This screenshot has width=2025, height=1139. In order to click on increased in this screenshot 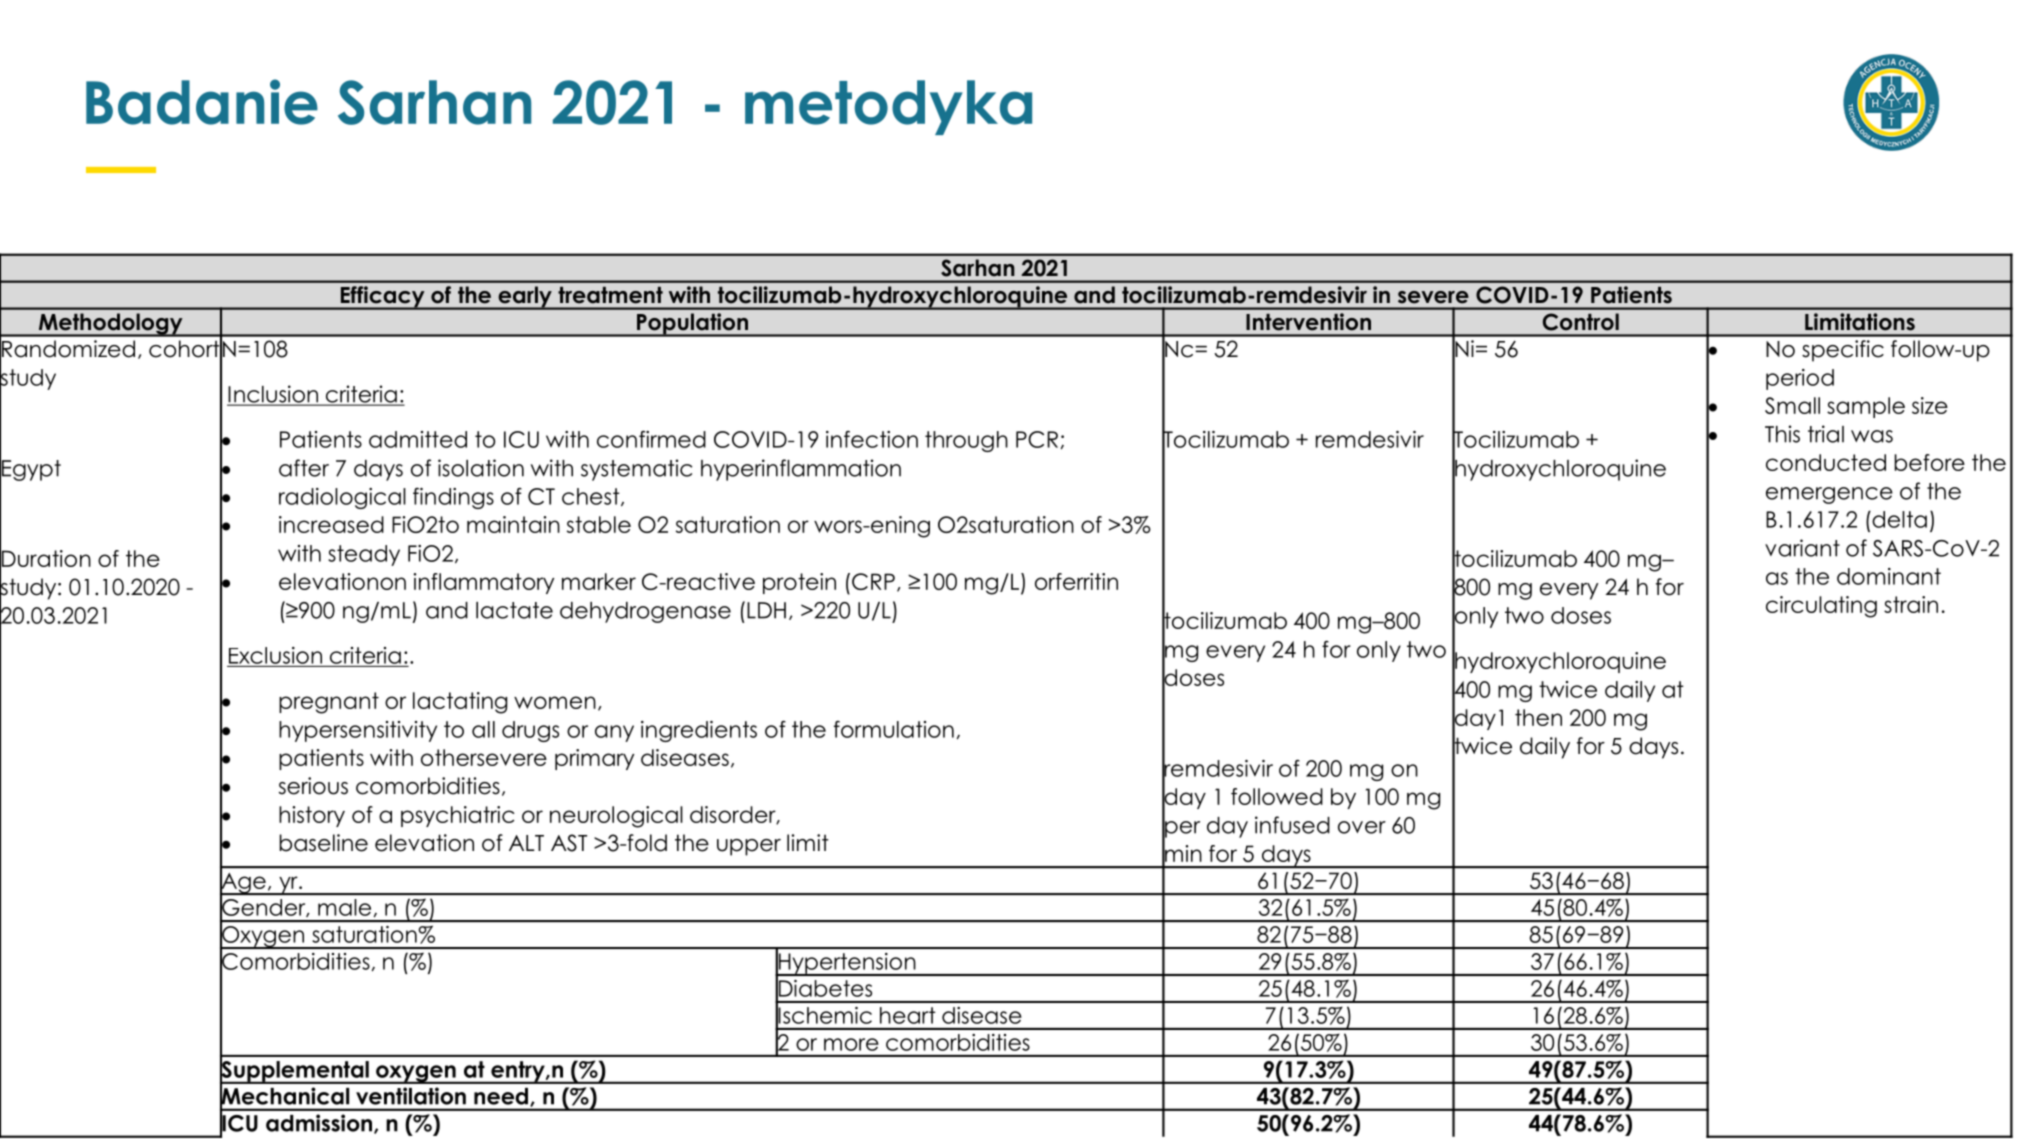, I will do `click(331, 524)`.
